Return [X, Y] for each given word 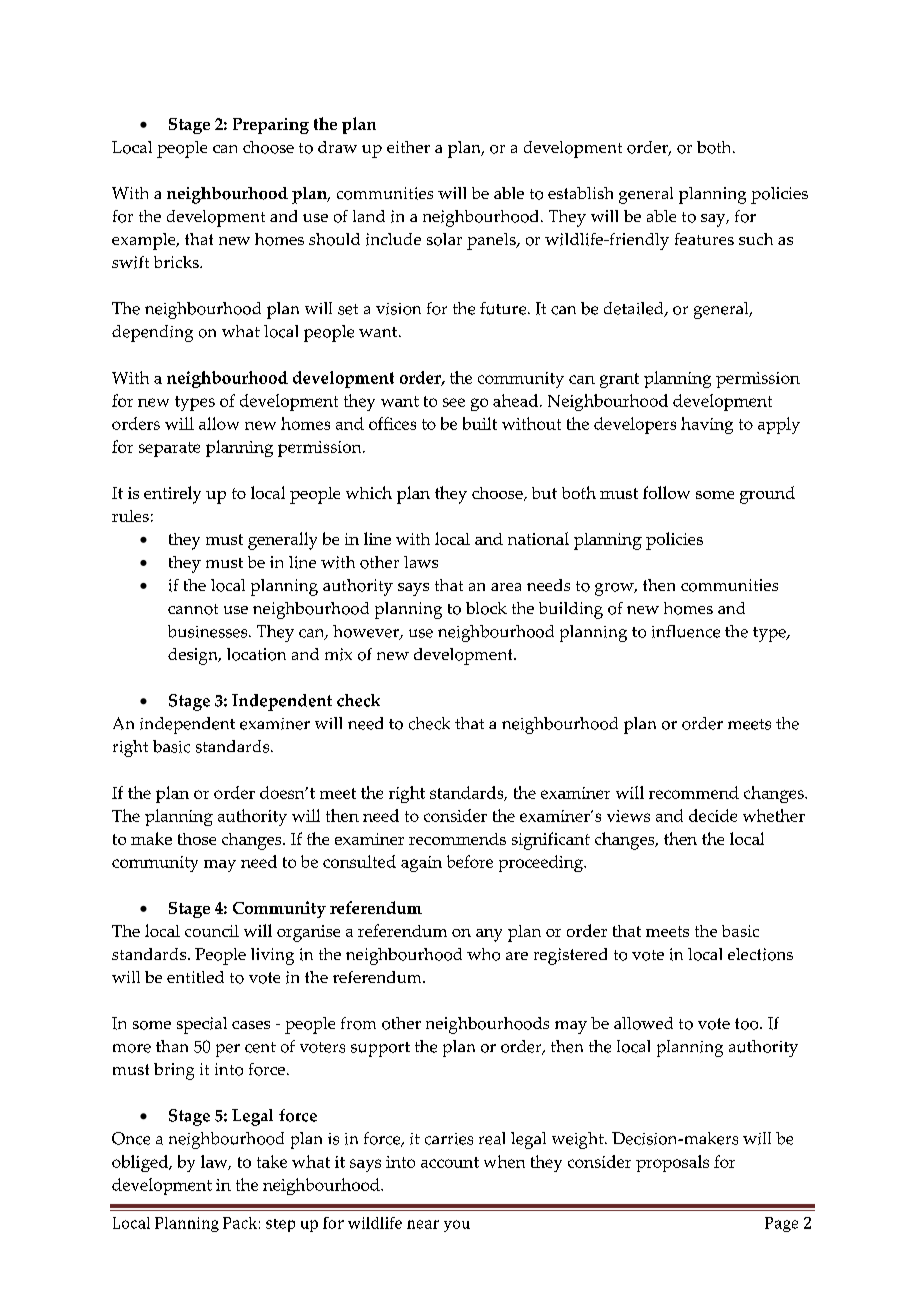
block [486, 608]
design [194, 656]
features [704, 239]
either [408, 147]
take [272, 1161]
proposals [672, 1163]
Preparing [271, 126]
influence [686, 631]
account [450, 1162]
